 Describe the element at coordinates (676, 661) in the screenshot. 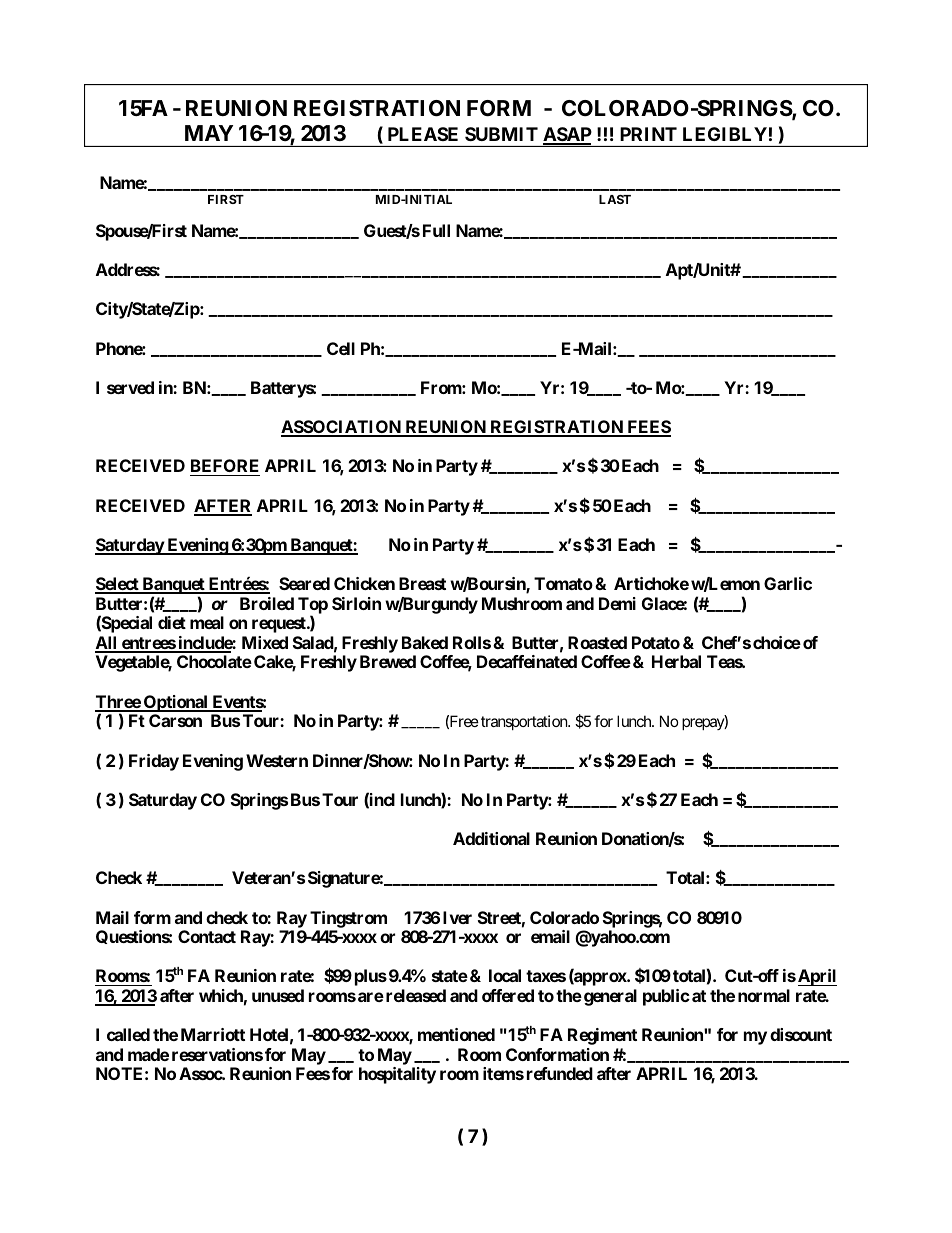

I see `Herbal` at that location.
